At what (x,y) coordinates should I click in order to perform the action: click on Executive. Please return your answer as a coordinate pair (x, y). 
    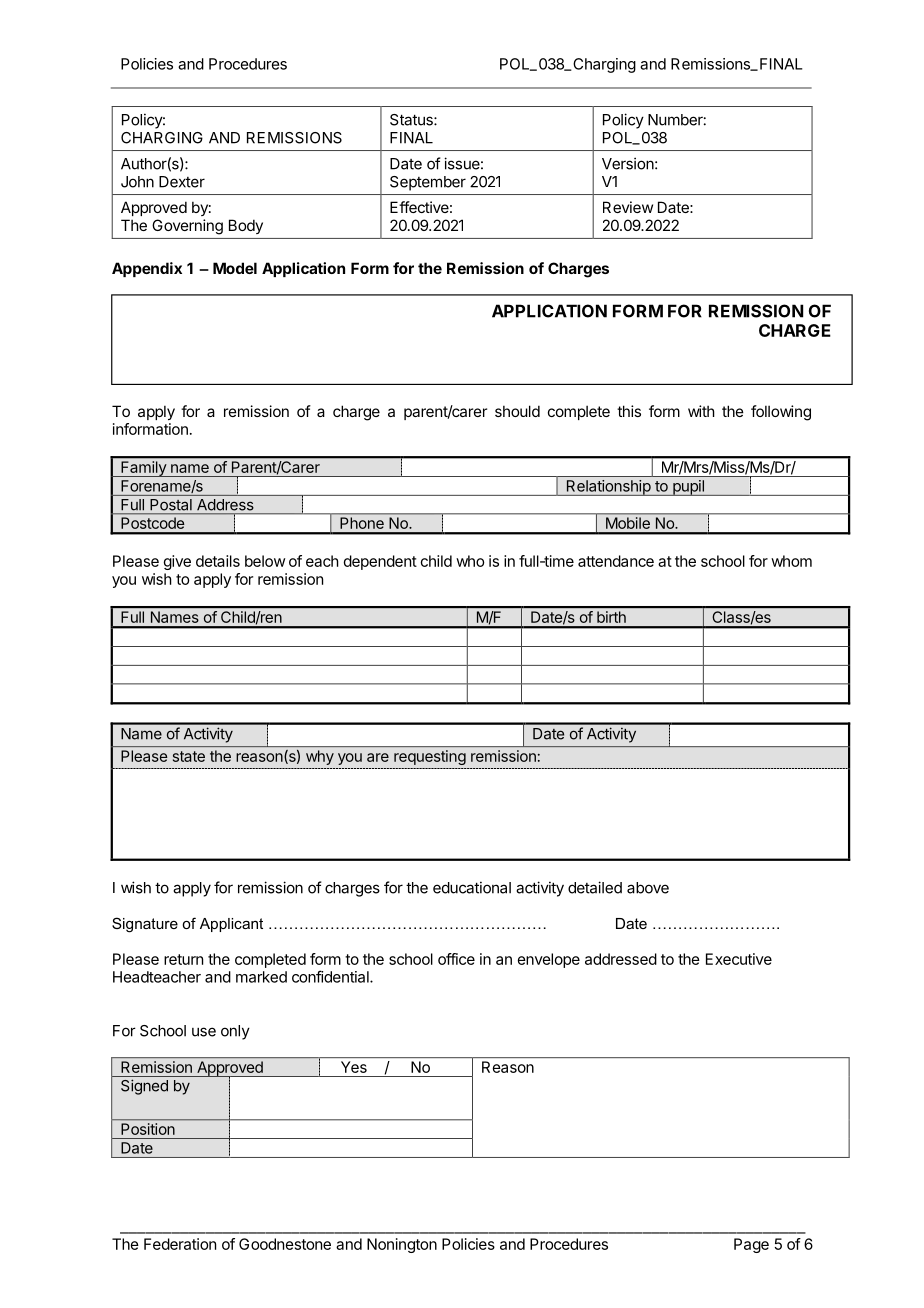
    Looking at the image, I should click on (739, 959).
